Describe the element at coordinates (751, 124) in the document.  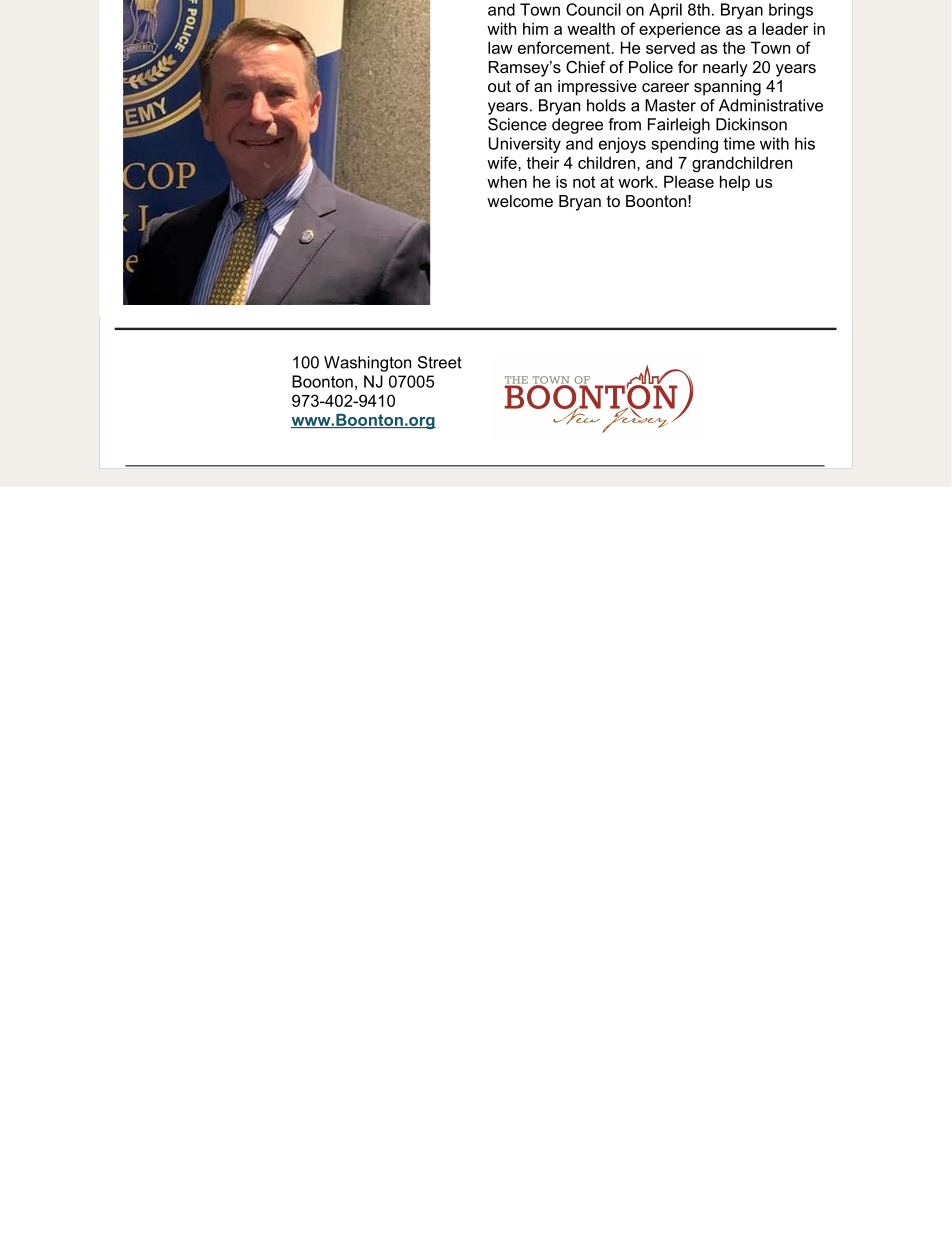
I see `Dickinson` at that location.
